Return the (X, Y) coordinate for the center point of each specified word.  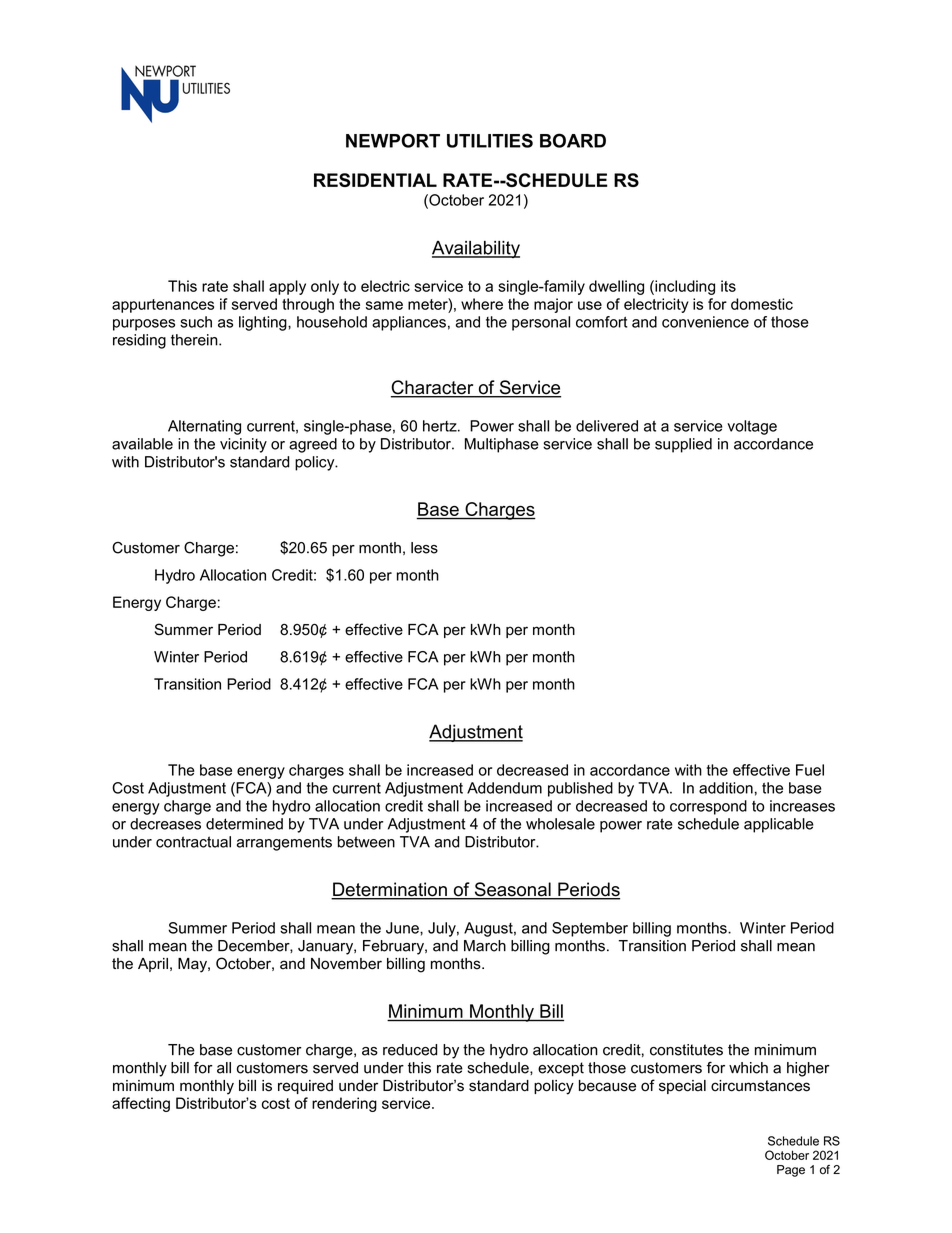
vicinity (243, 445)
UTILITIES (490, 140)
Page (791, 1171)
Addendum (504, 788)
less (424, 548)
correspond (708, 807)
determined (244, 824)
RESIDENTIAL (375, 180)
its (728, 286)
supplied (683, 445)
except (561, 1069)
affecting (141, 1104)
